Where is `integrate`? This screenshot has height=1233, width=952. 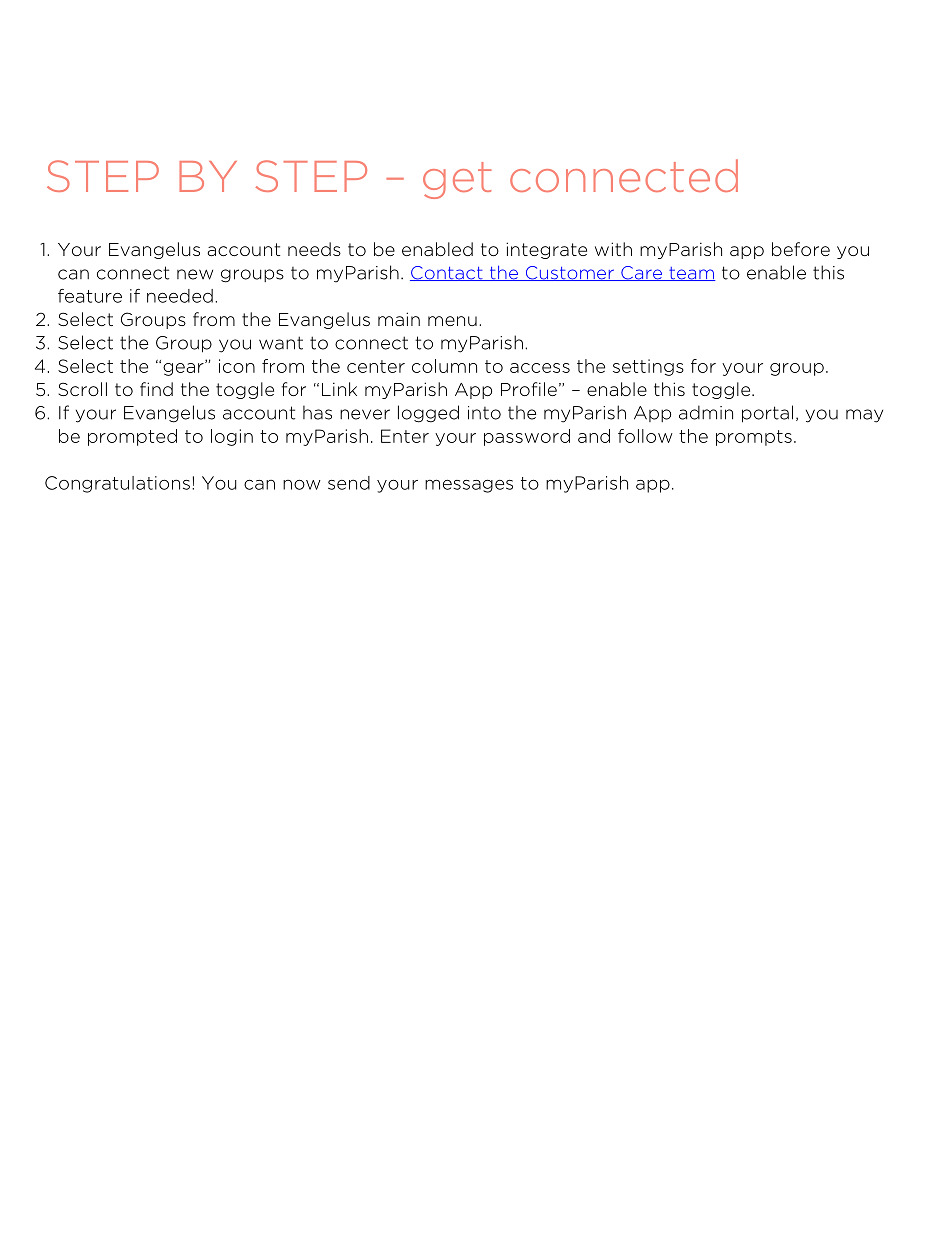 integrate is located at coordinates (546, 250).
